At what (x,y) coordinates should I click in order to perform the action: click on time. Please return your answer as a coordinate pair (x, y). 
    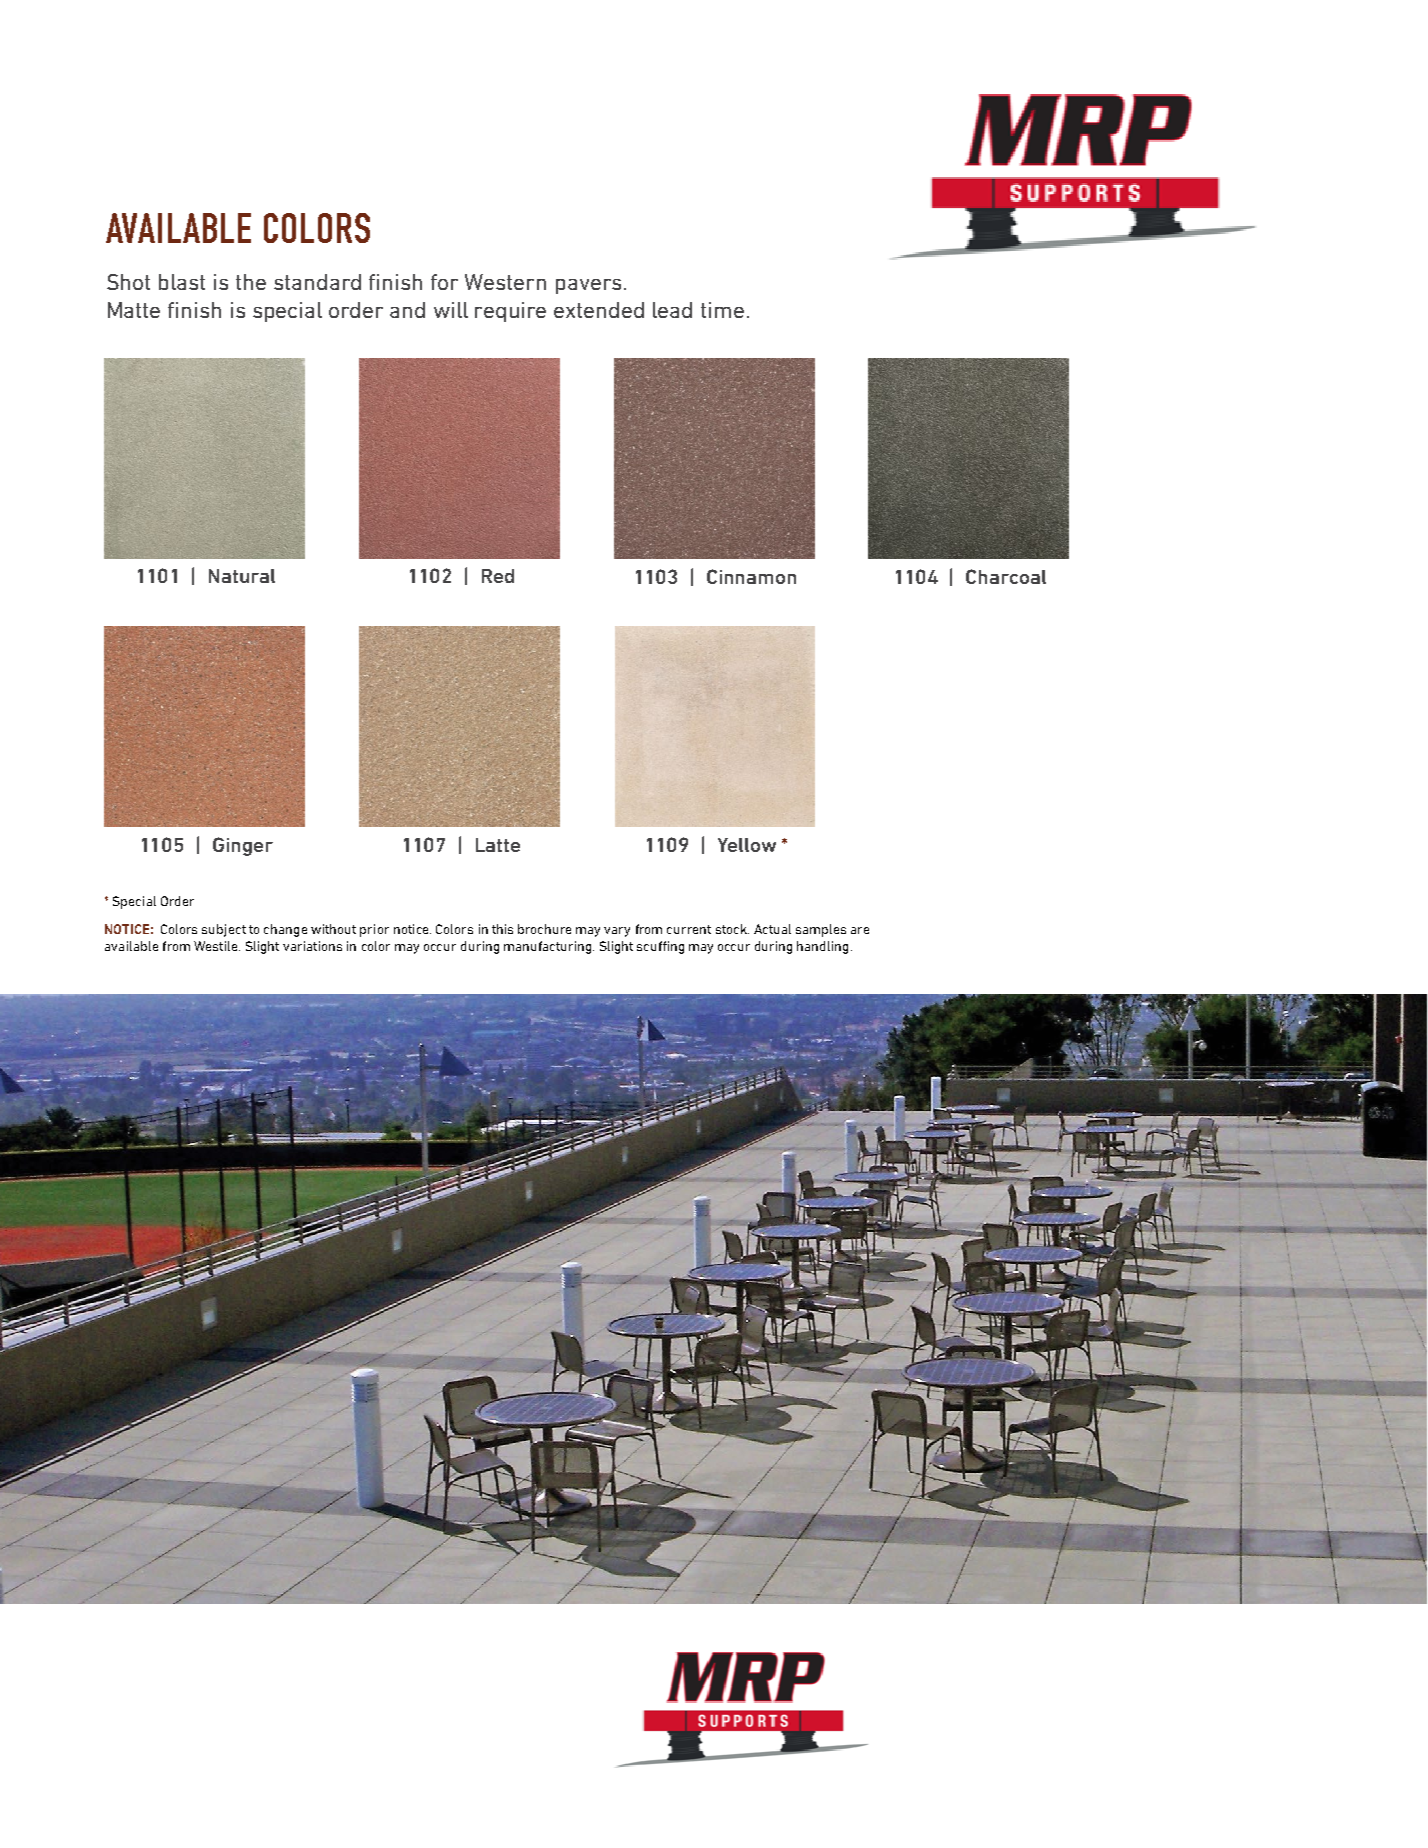
    Looking at the image, I should click on (722, 310).
